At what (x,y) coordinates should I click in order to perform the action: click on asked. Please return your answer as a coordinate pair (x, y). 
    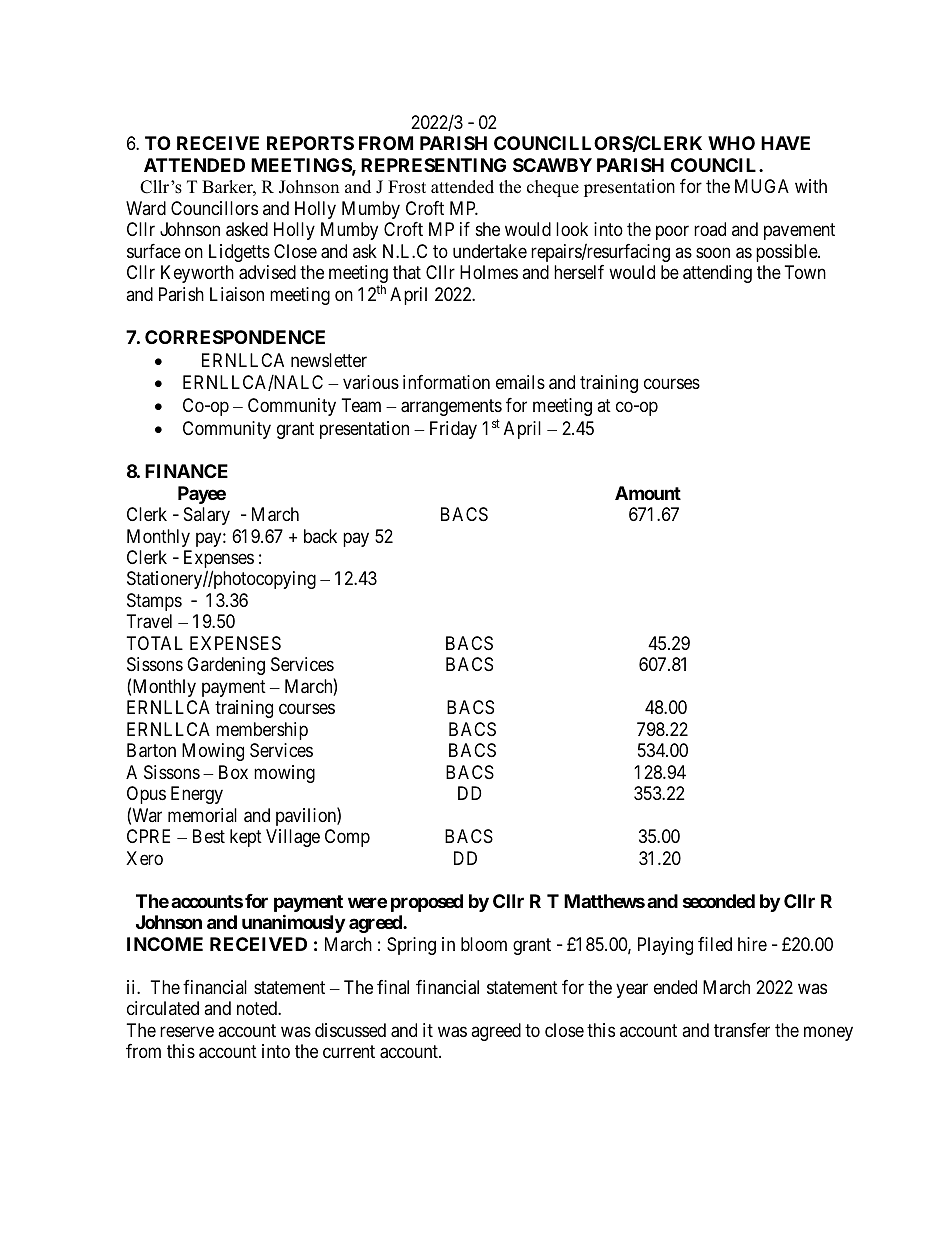
    Looking at the image, I should click on (247, 229).
